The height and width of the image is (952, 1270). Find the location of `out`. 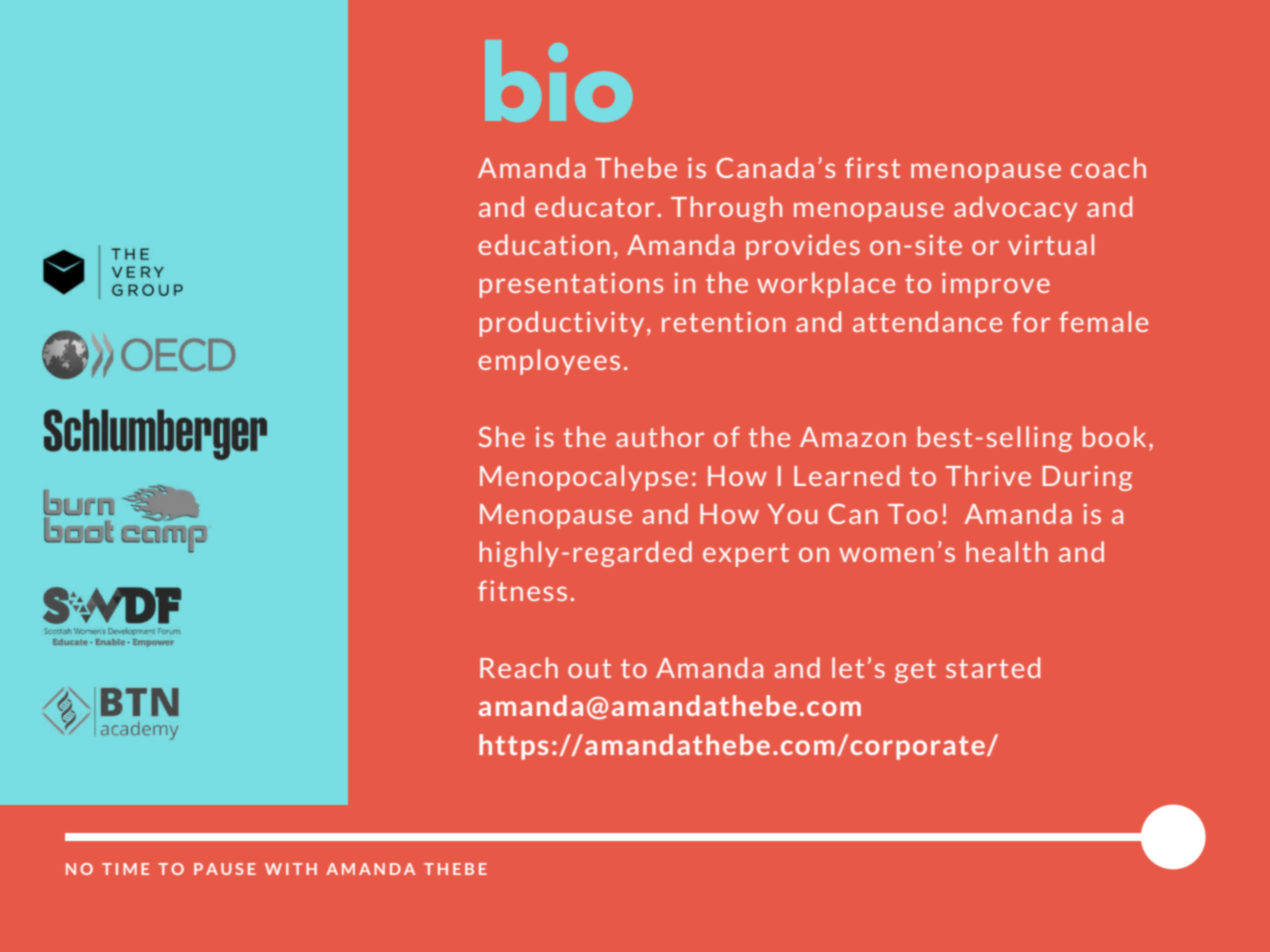

out is located at coordinates (589, 668).
